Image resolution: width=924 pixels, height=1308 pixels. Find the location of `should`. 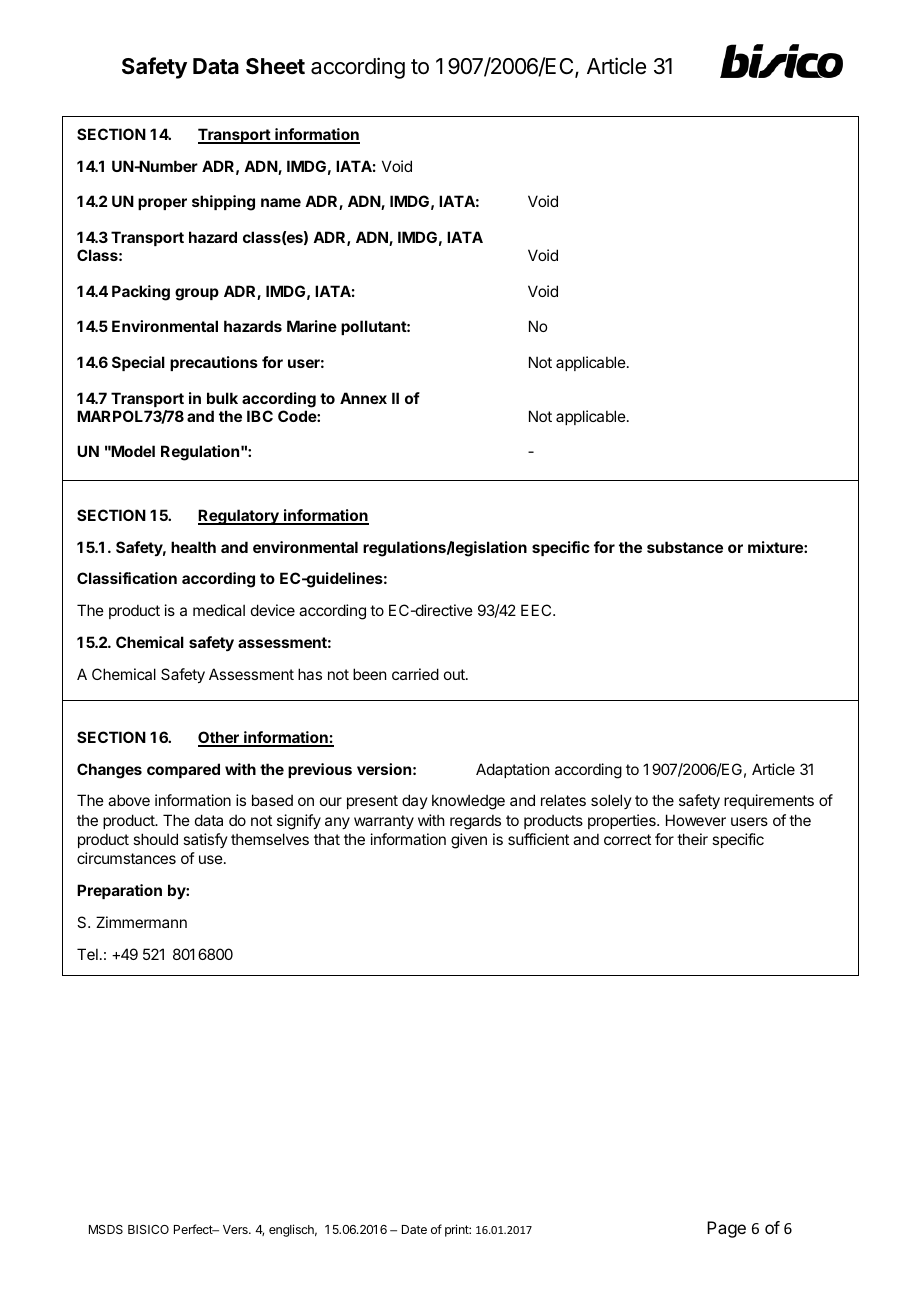

should is located at coordinates (155, 839).
